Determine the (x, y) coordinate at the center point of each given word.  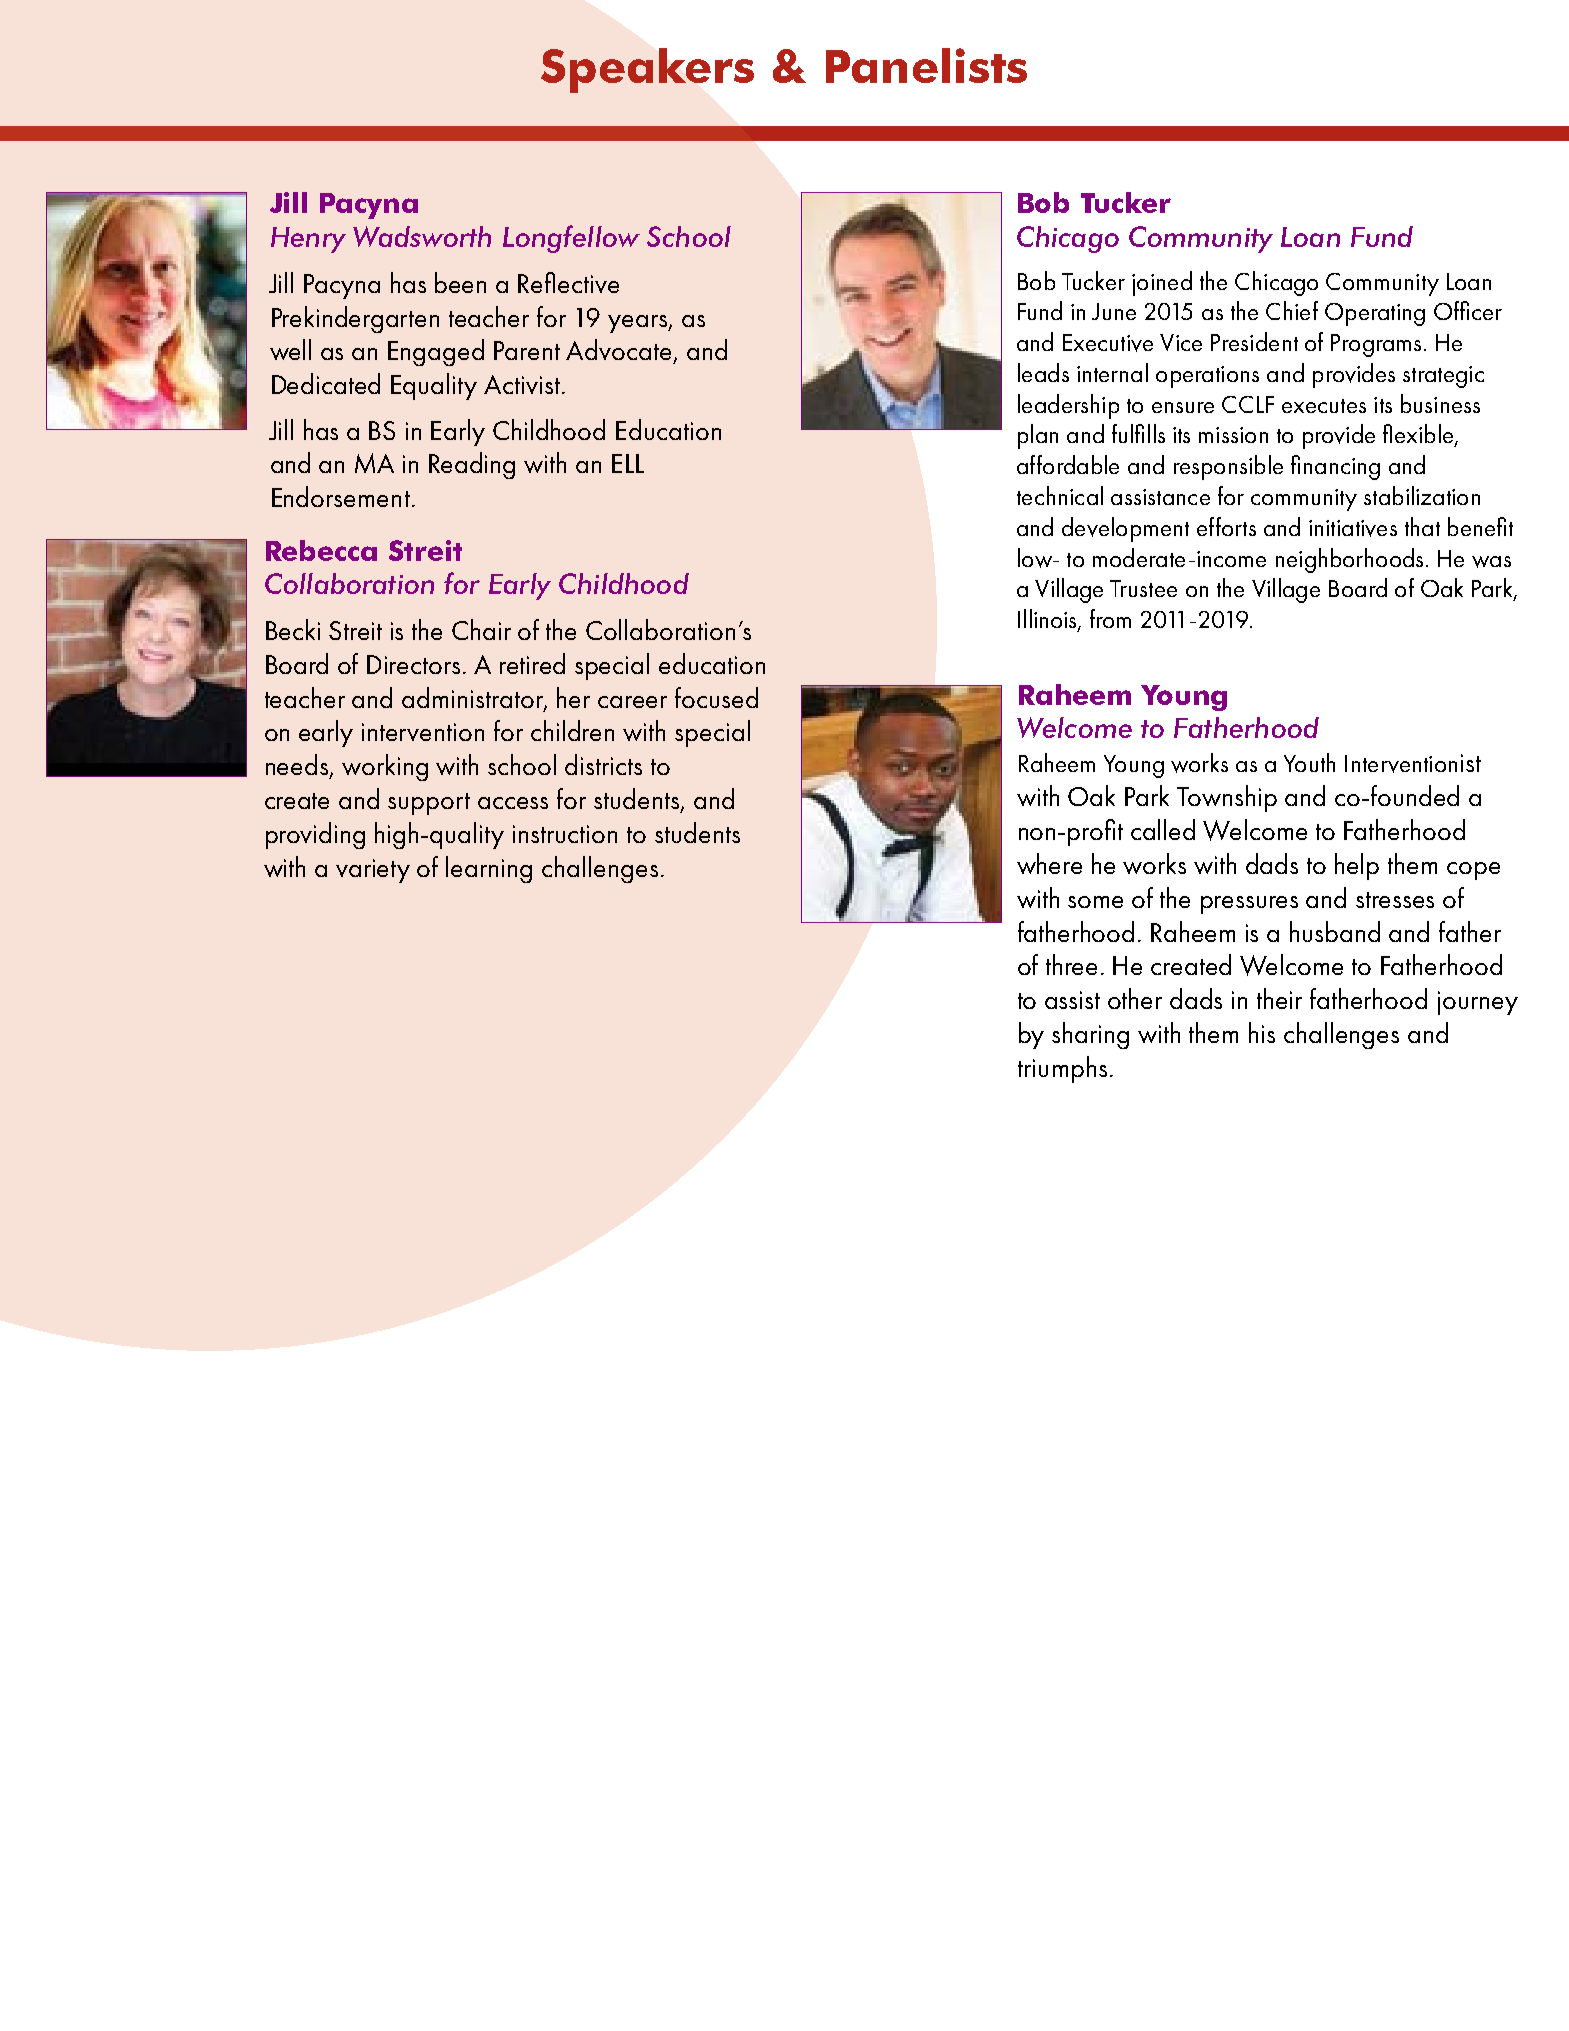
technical (1060, 495)
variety (373, 871)
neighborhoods (1349, 560)
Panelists (926, 65)
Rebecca (321, 550)
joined (1162, 283)
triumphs (1062, 1069)
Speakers (647, 70)
